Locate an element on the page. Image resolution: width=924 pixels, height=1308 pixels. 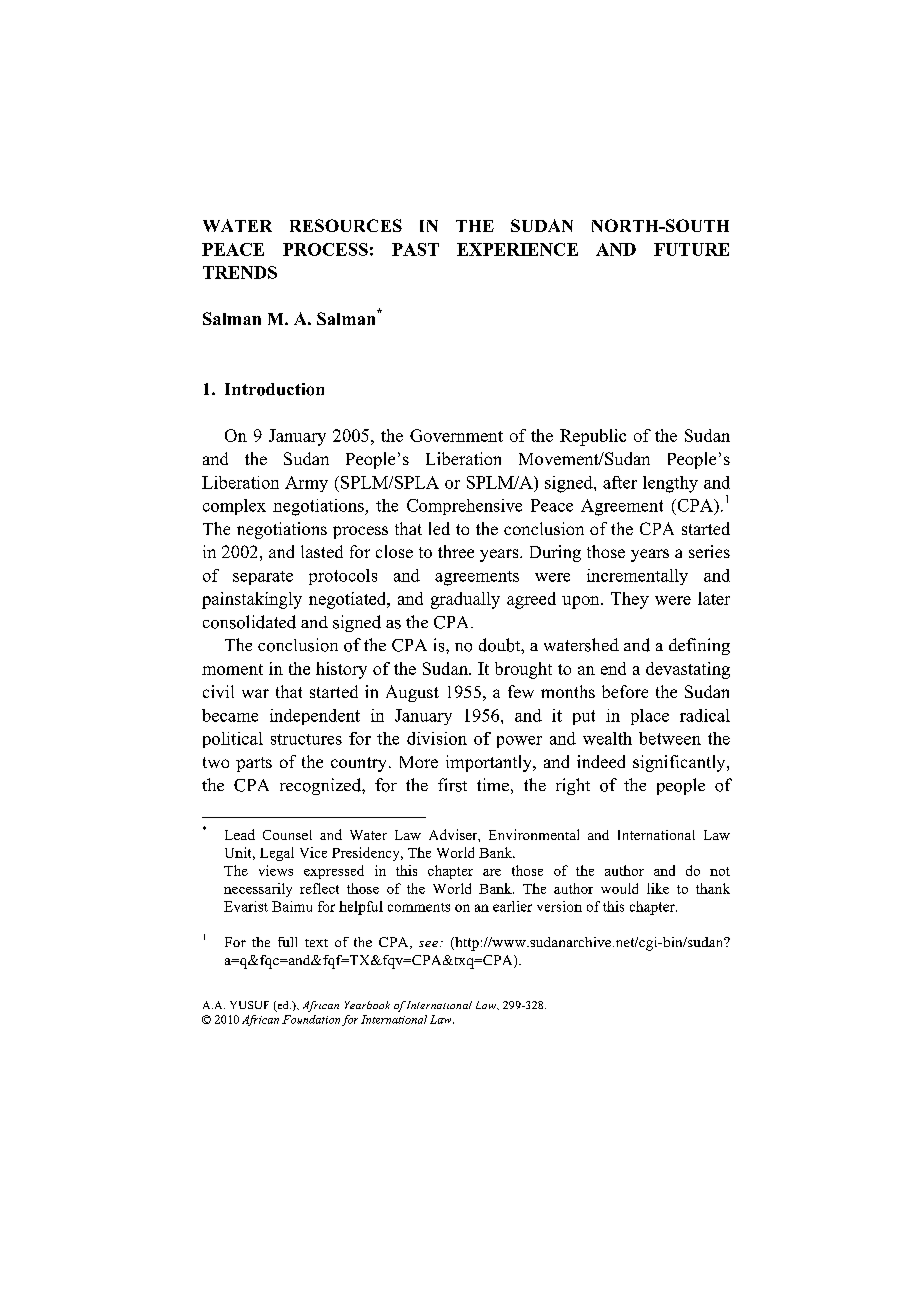
YUSUF is located at coordinates (249, 1005).
